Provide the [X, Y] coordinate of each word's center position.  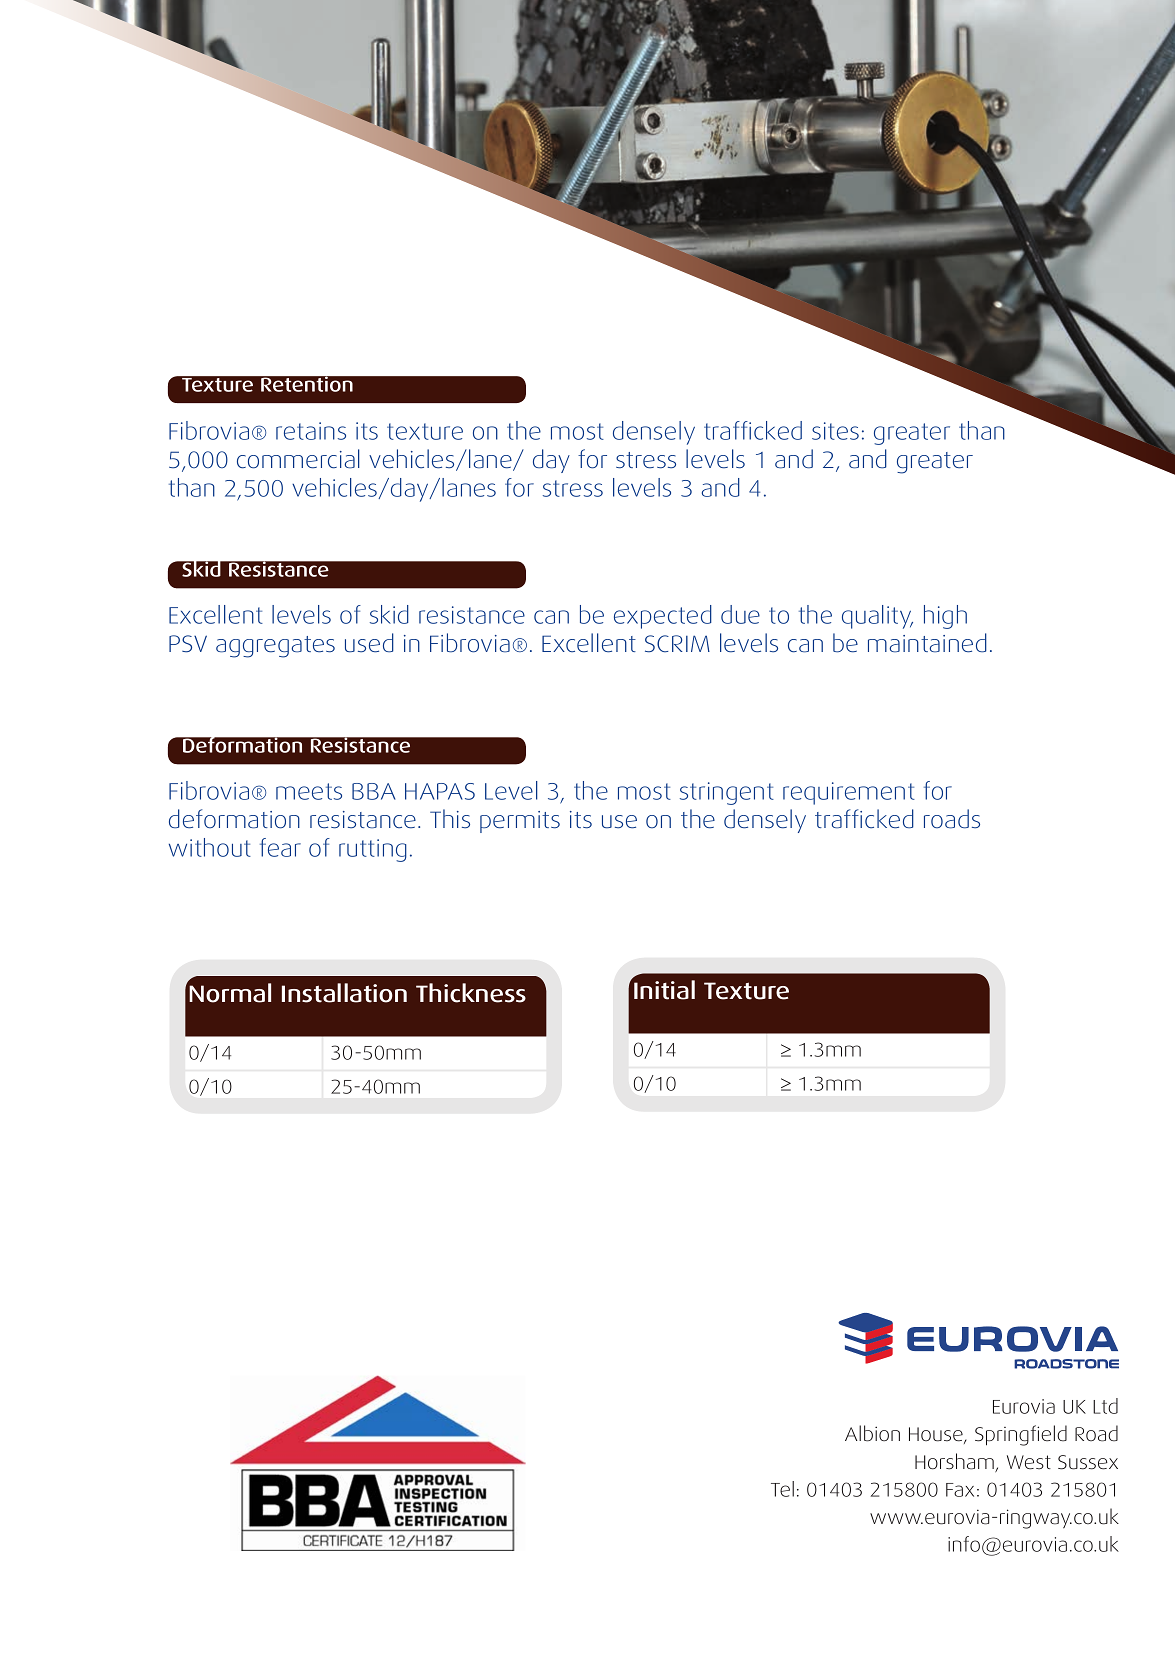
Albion [872, 1433]
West [1029, 1462]
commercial [298, 459]
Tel [782, 1489]
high [945, 617]
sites [835, 431]
